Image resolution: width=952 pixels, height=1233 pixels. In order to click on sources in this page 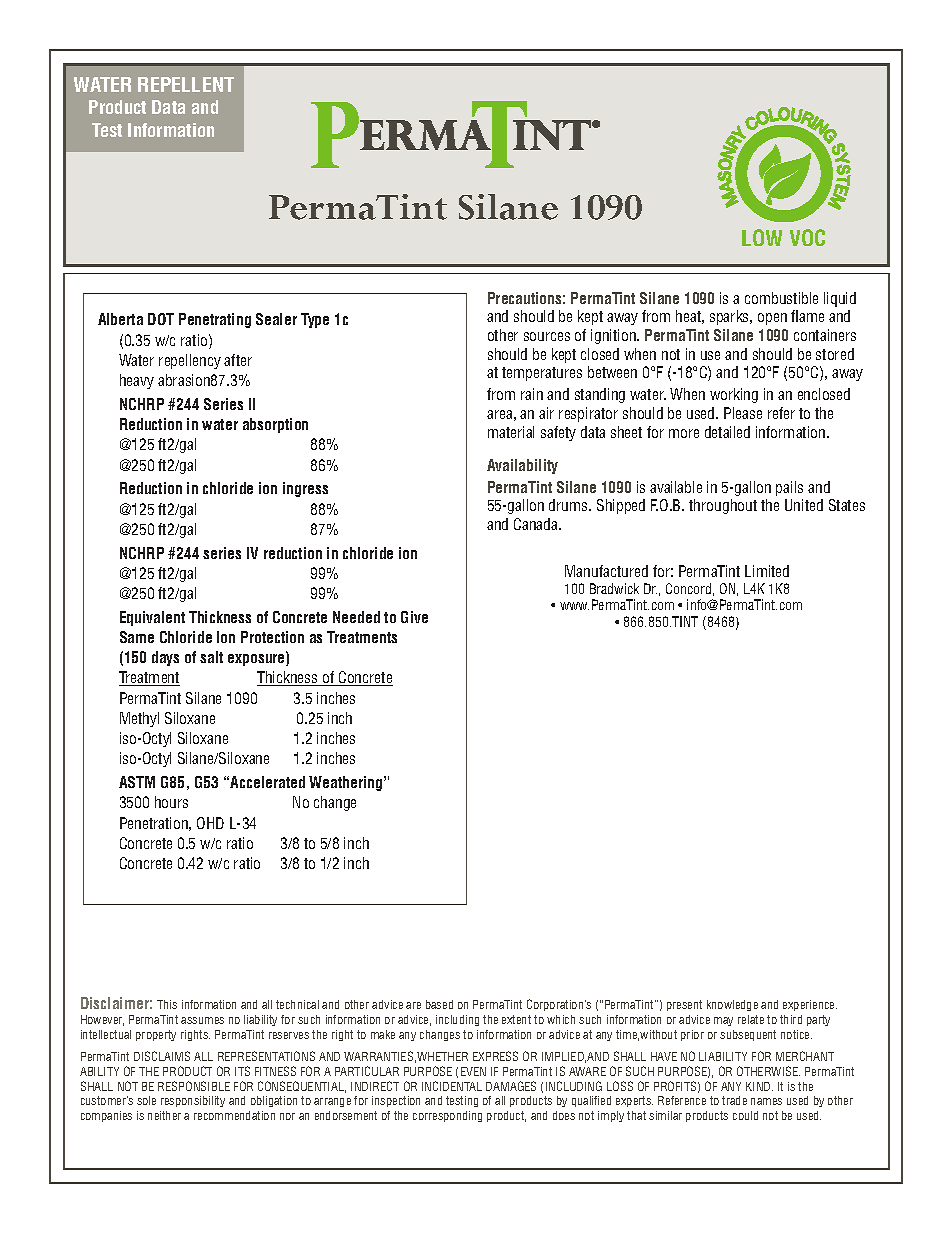, I will do `click(547, 336)`.
